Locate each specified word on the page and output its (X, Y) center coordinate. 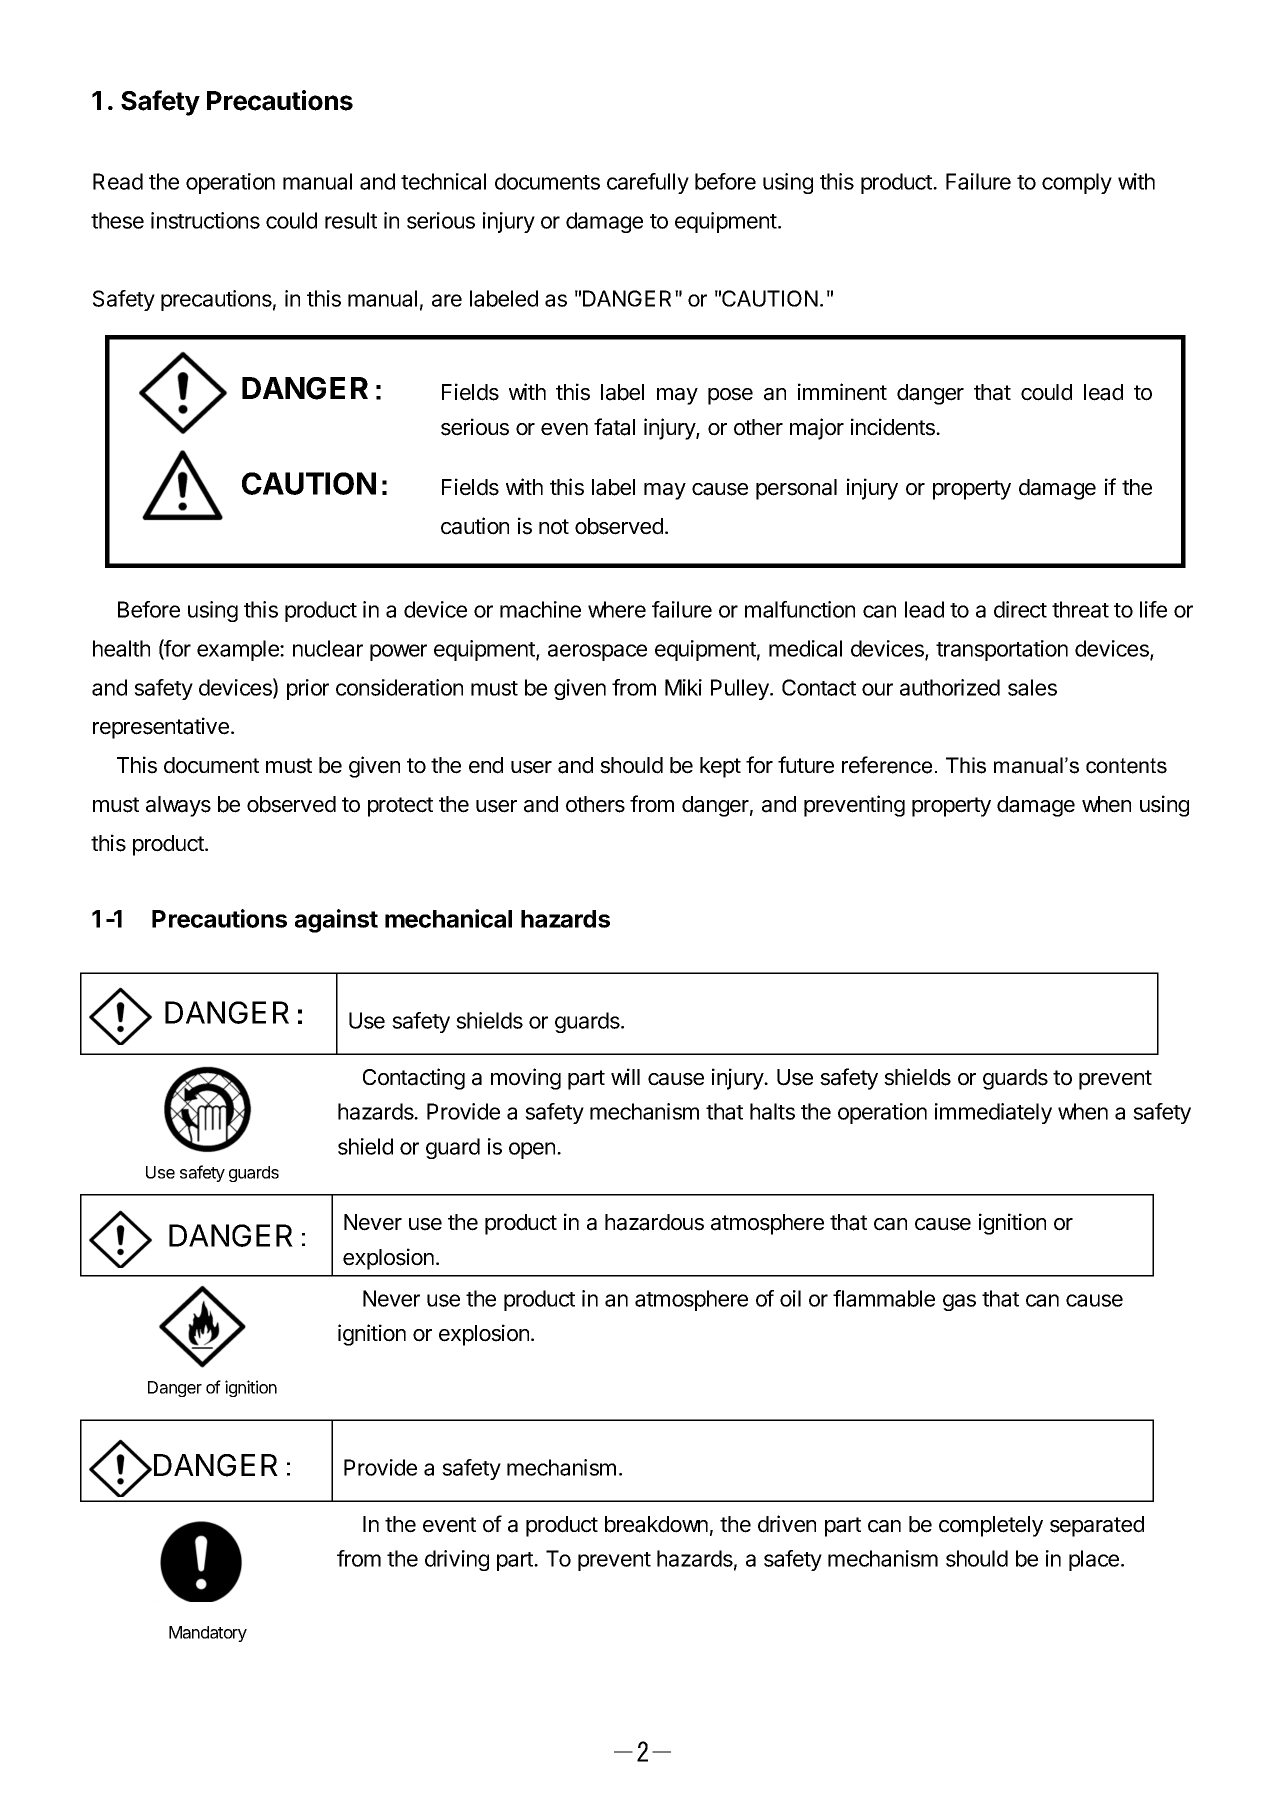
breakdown (656, 1524)
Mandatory (208, 1634)
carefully (648, 183)
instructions (205, 220)
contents (1126, 766)
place (1095, 1560)
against (336, 921)
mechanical (448, 918)
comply (1077, 183)
